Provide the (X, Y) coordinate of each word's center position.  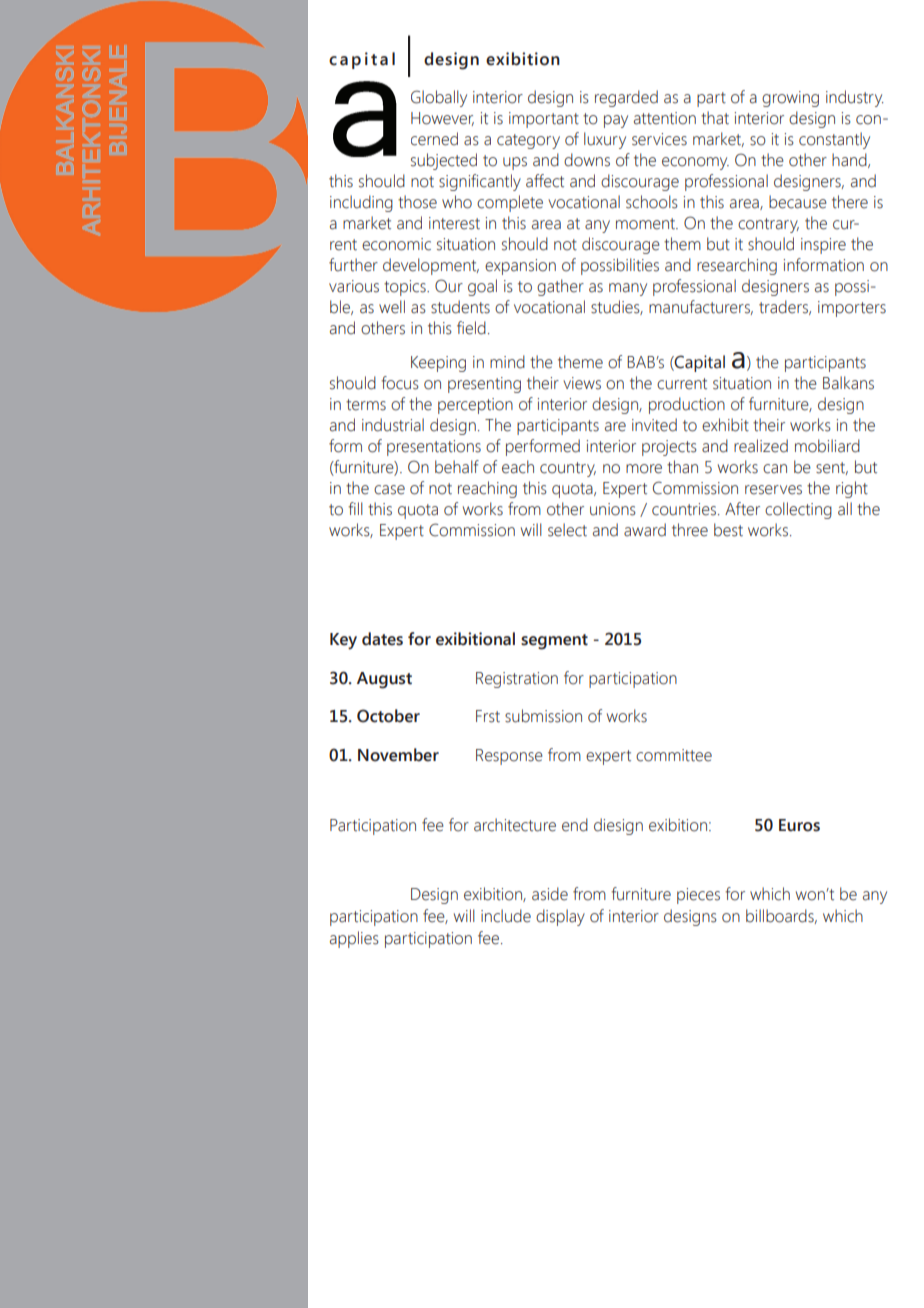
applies (354, 939)
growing (790, 99)
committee (674, 755)
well (392, 307)
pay (616, 121)
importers (852, 309)
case (389, 490)
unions (613, 509)
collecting (798, 510)
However (442, 119)
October (388, 716)
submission (543, 716)
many (628, 289)
